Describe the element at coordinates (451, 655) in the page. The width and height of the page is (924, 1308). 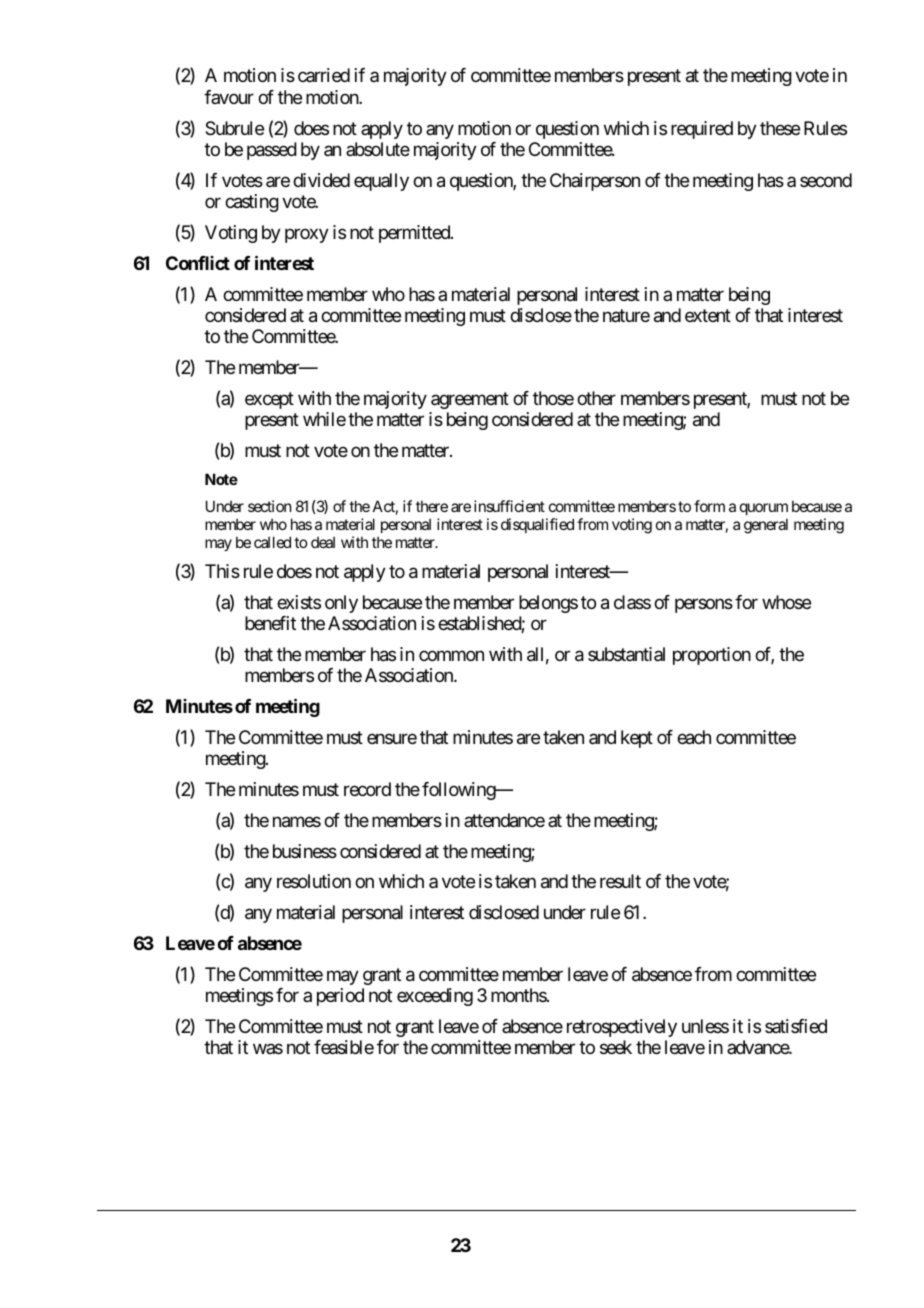
I see `common` at that location.
